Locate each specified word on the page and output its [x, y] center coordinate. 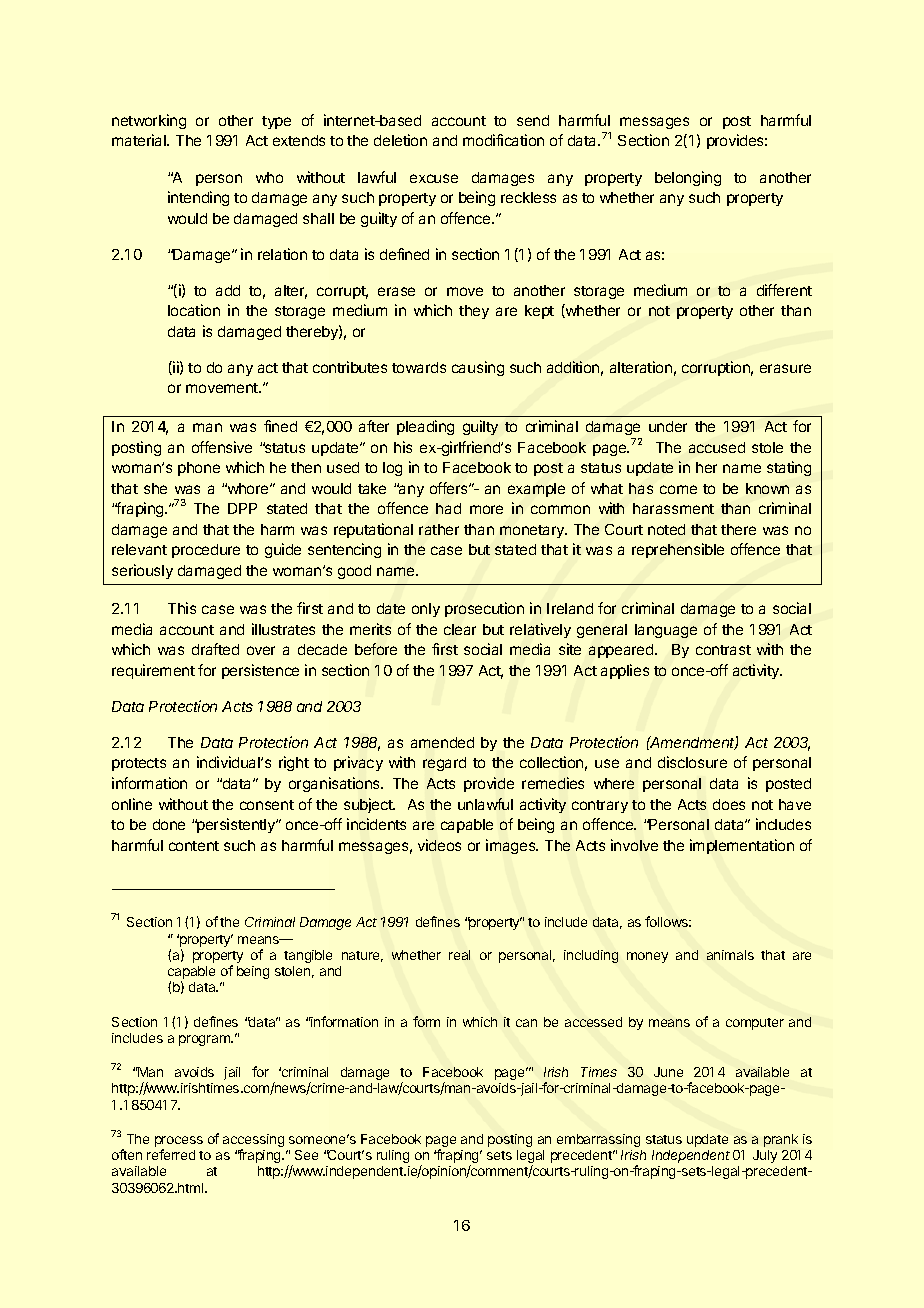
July [765, 1156]
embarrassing [598, 1140]
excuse [434, 178]
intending [198, 198]
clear [460, 629]
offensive [222, 447]
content [194, 846]
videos [439, 845]
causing [478, 368]
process [179, 1143]
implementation [742, 846]
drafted [215, 649]
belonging [688, 178]
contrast [723, 650]
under [668, 426]
